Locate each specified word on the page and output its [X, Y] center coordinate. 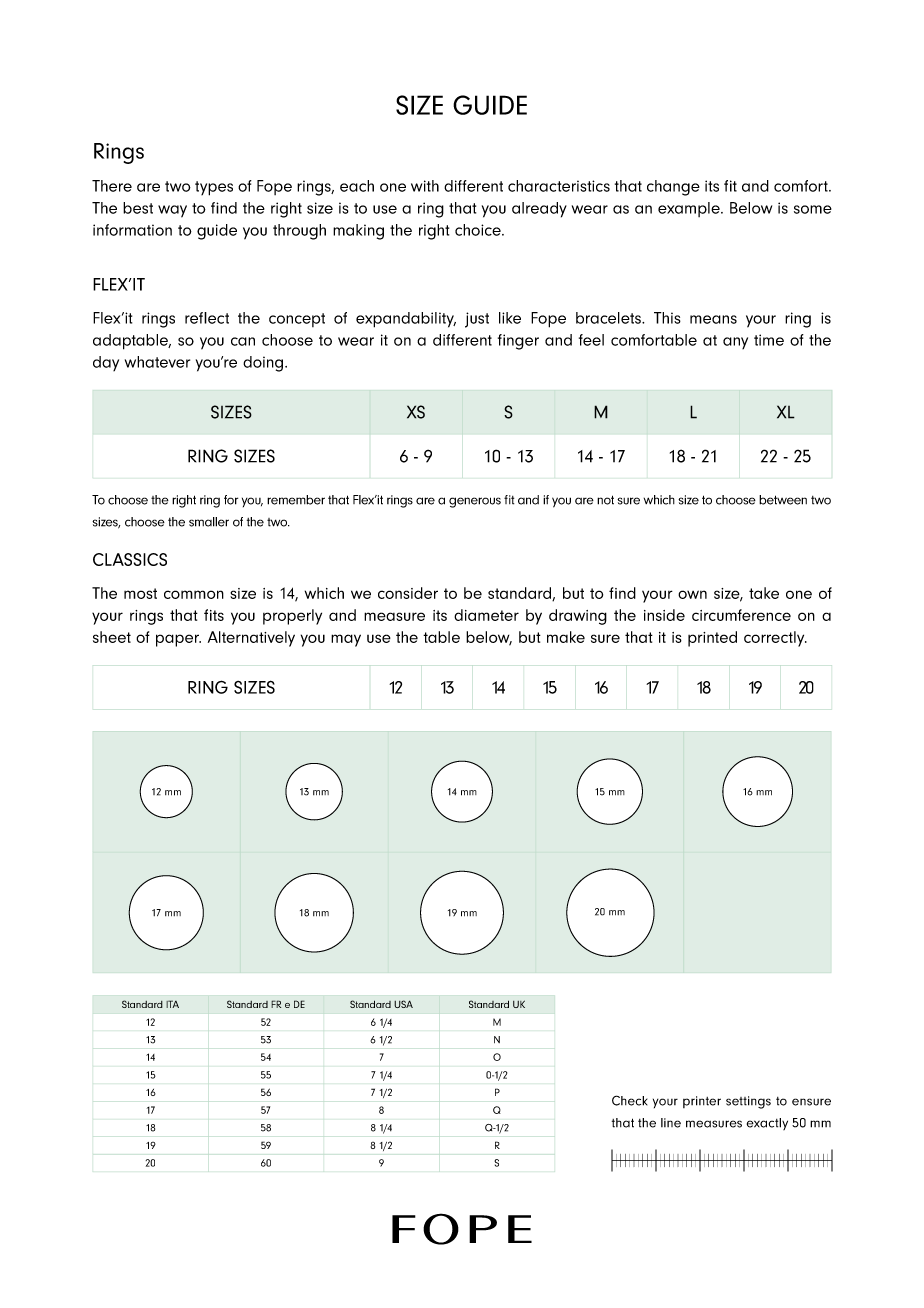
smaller [209, 522]
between [783, 500]
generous [475, 502]
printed [712, 639]
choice [479, 230]
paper [178, 640]
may [346, 640]
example [690, 209]
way [172, 211]
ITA [172, 1004]
